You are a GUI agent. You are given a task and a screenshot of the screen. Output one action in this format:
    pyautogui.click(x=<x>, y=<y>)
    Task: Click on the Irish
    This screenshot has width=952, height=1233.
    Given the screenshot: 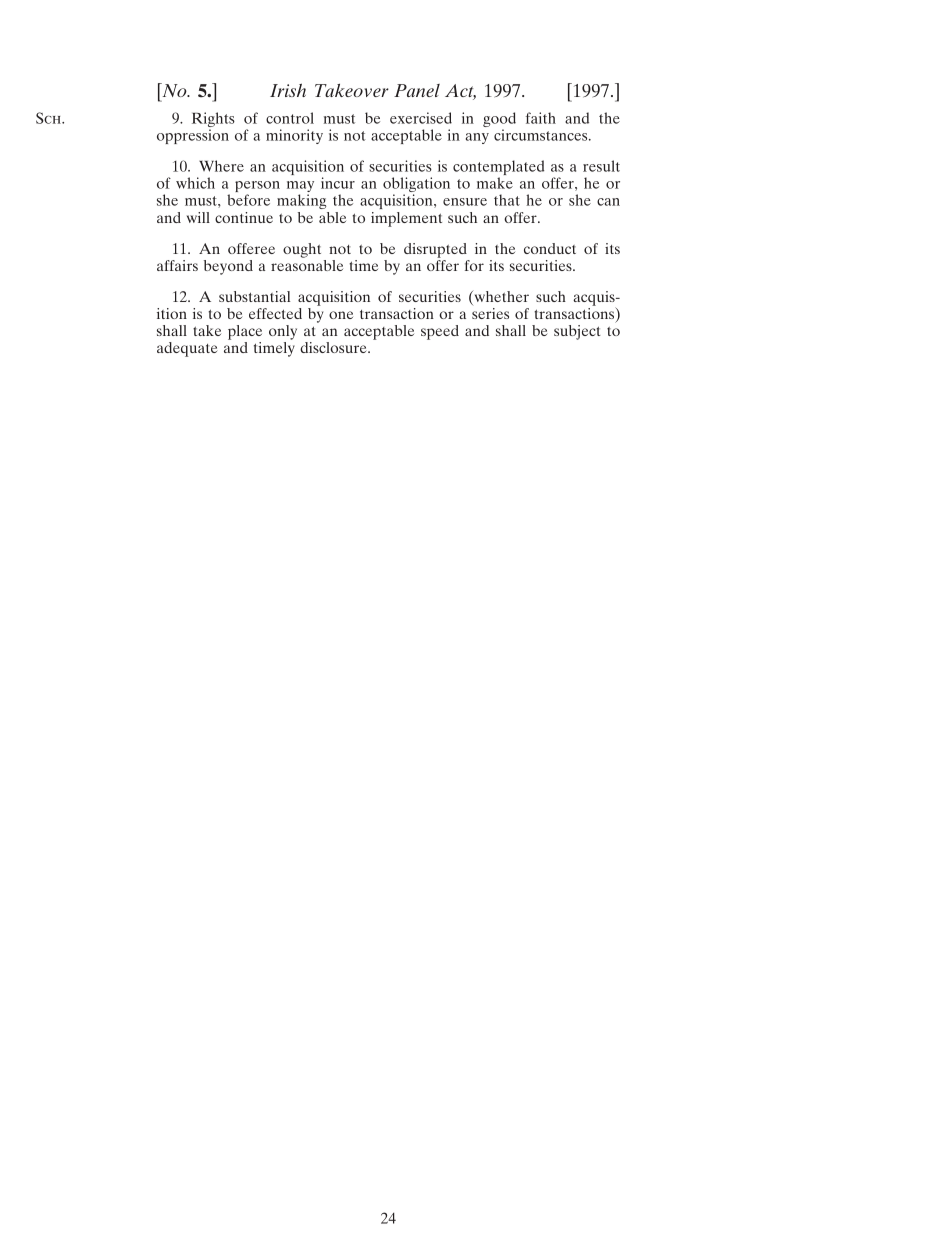 What is the action you would take?
    pyautogui.click(x=288, y=90)
